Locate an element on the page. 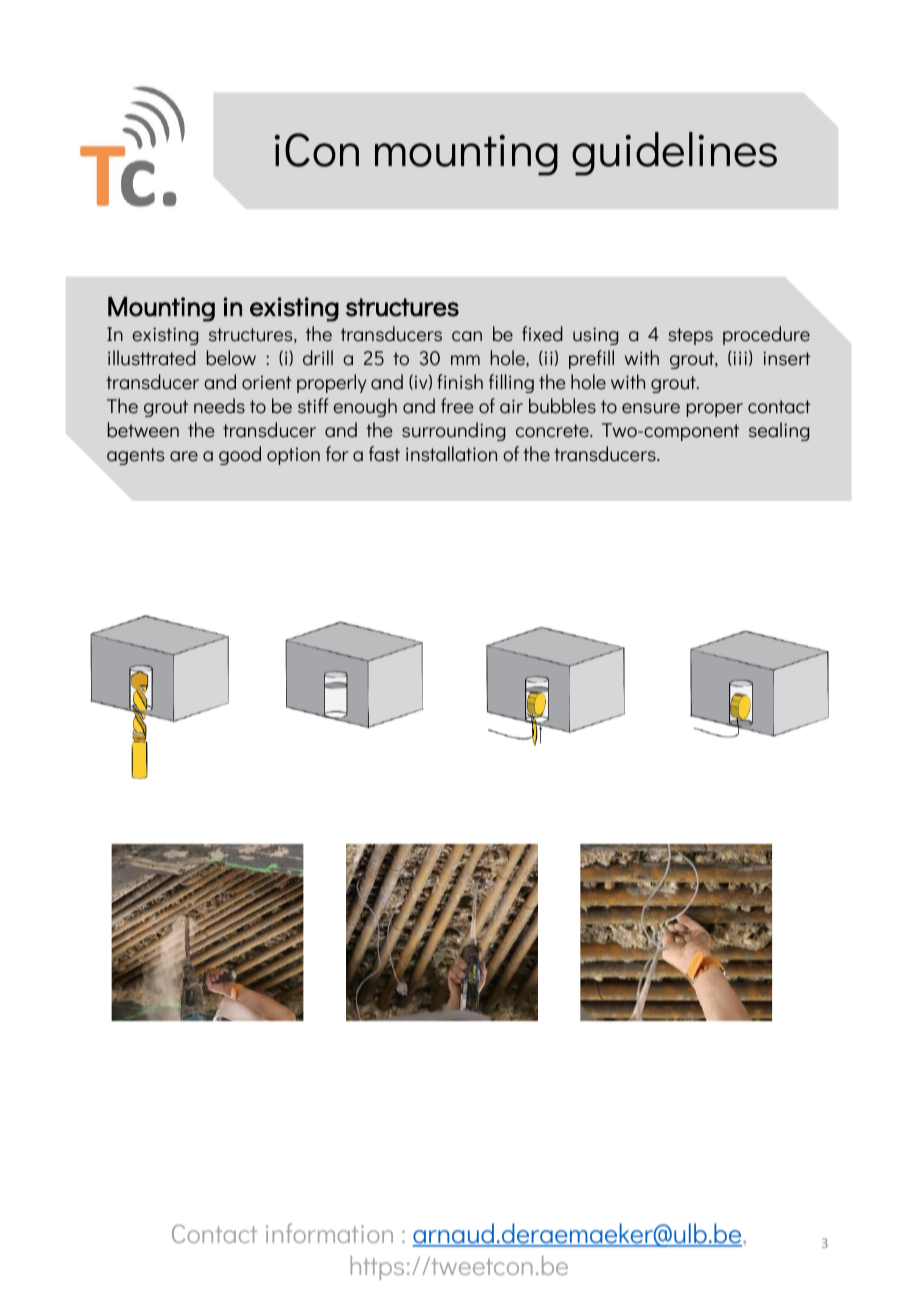 Image resolution: width=903 pixels, height=1304 pixels. installation is located at coordinates (451, 454).
